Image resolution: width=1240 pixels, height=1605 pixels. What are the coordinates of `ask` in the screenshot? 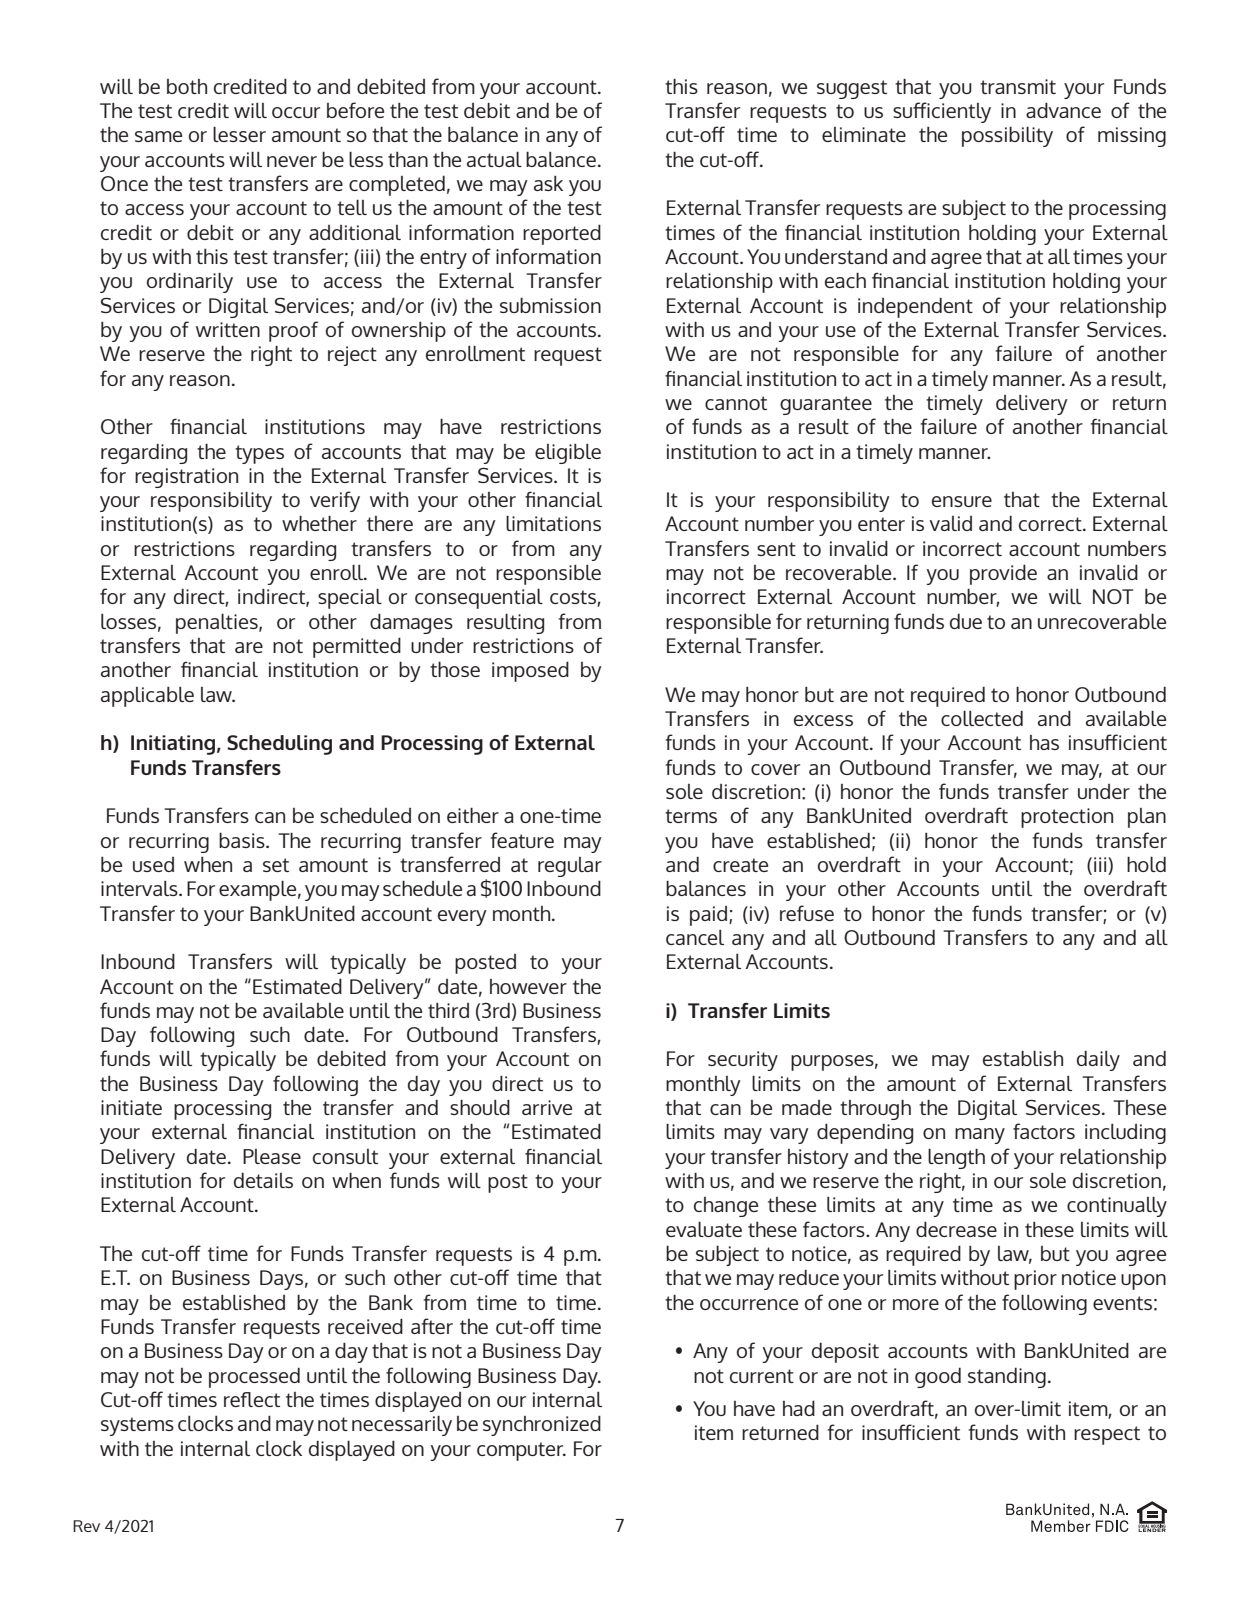 It's located at (548, 183).
